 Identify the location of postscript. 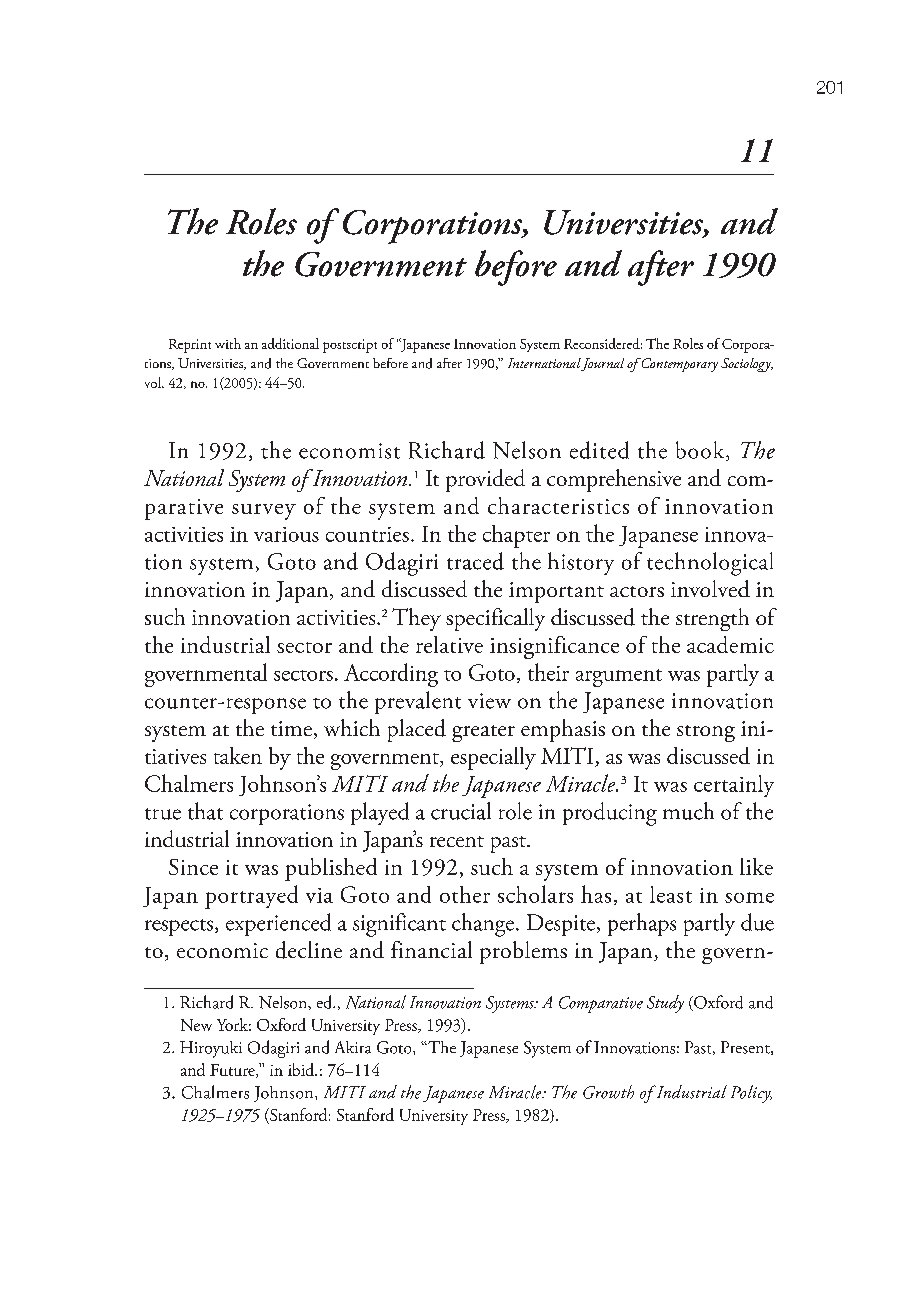
(350, 346).
